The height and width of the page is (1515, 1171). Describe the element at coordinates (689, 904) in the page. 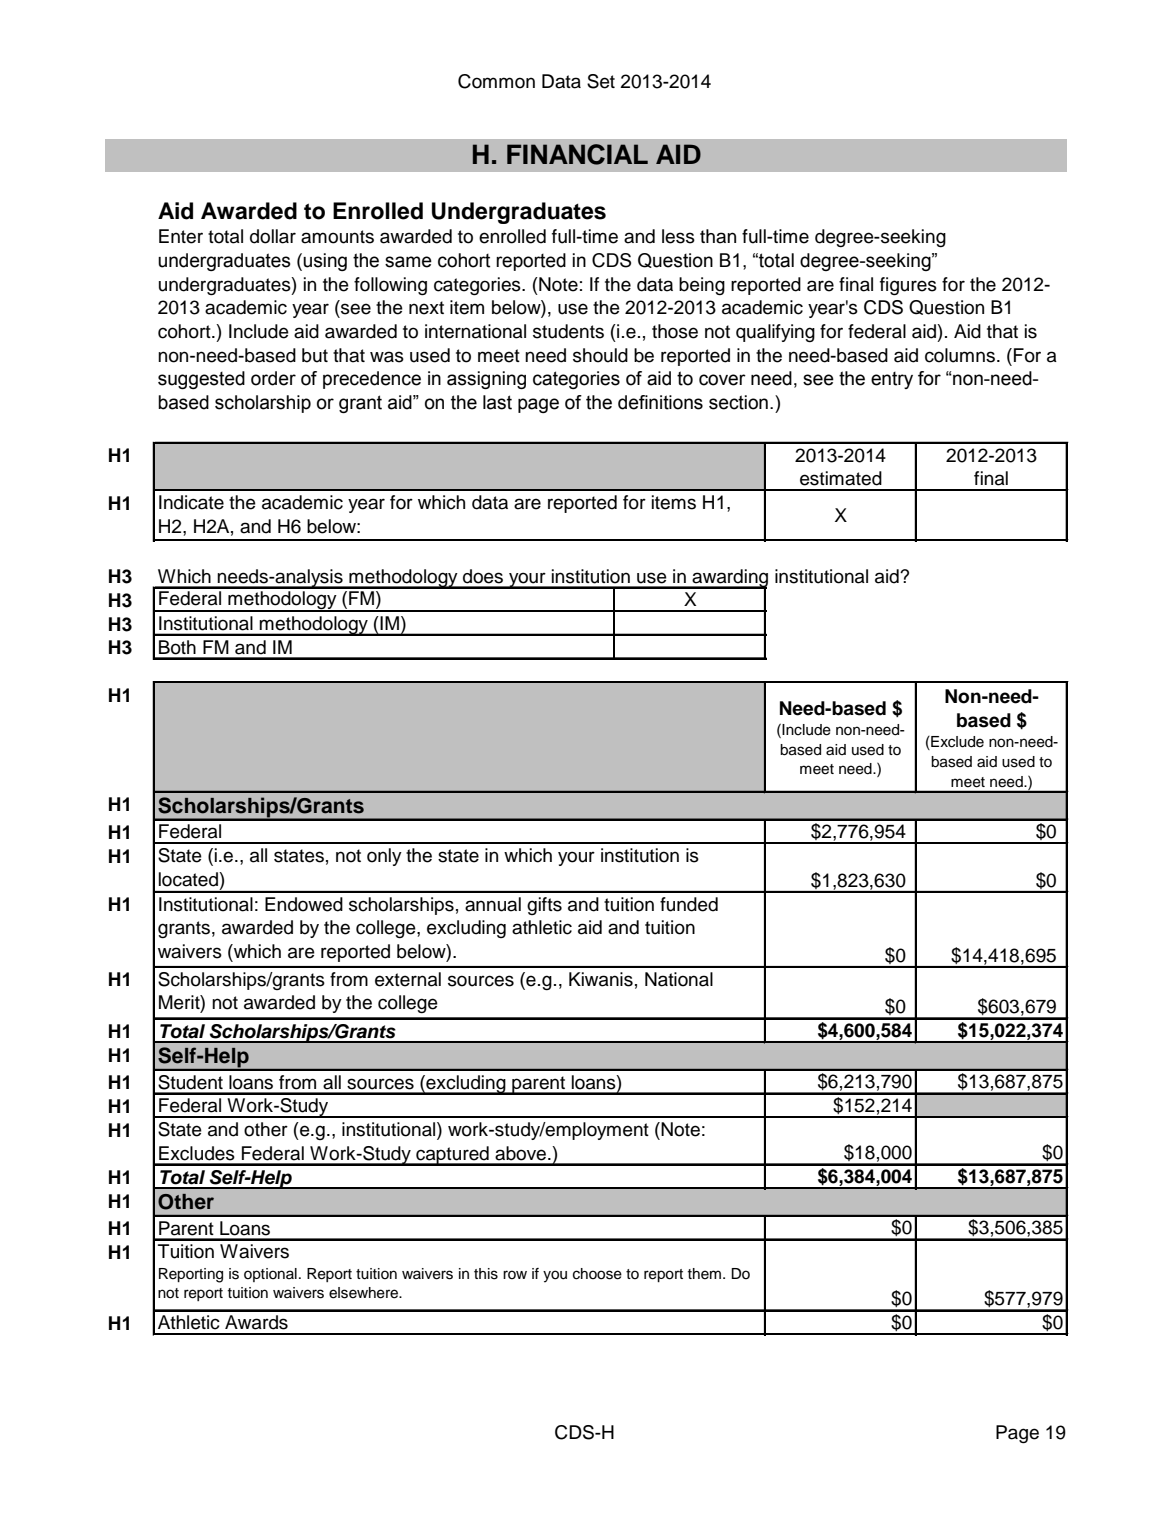

I see `funded` at that location.
